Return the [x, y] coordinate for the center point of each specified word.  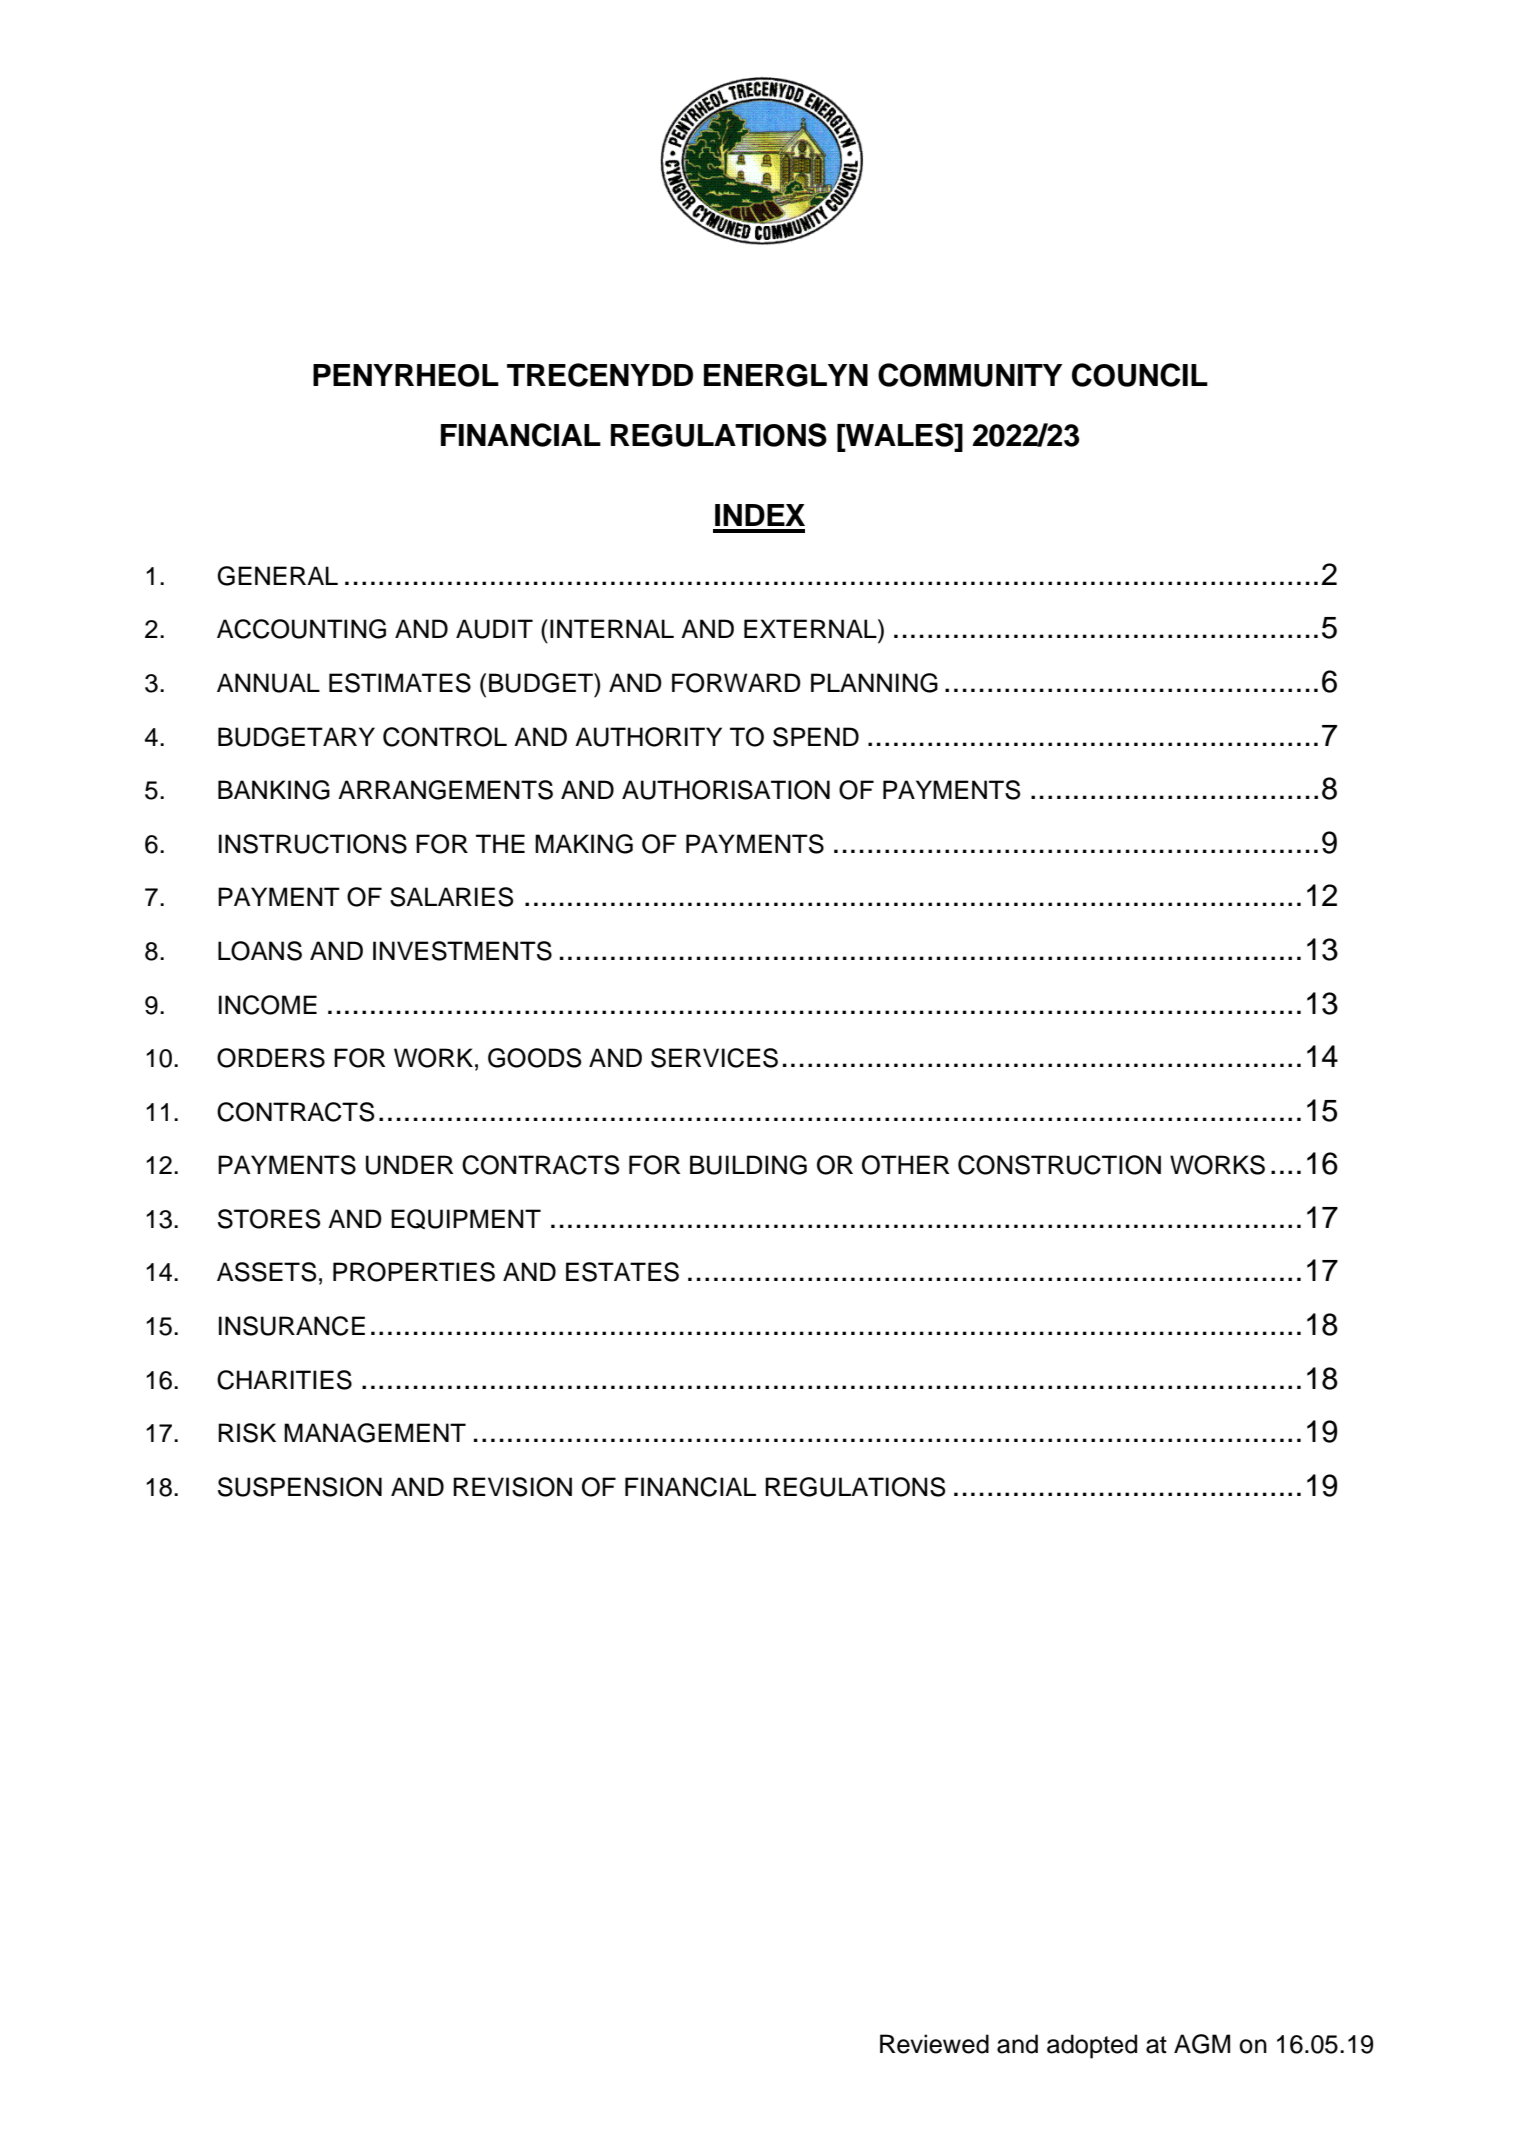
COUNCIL [1140, 375]
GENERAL [277, 576]
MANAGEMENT [375, 1433]
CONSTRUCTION [1059, 1165]
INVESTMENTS [462, 951]
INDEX [760, 515]
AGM [1202, 2044]
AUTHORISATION [726, 790]
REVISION [512, 1487]
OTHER [906, 1165]
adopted [1092, 2046]
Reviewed [934, 2044]
